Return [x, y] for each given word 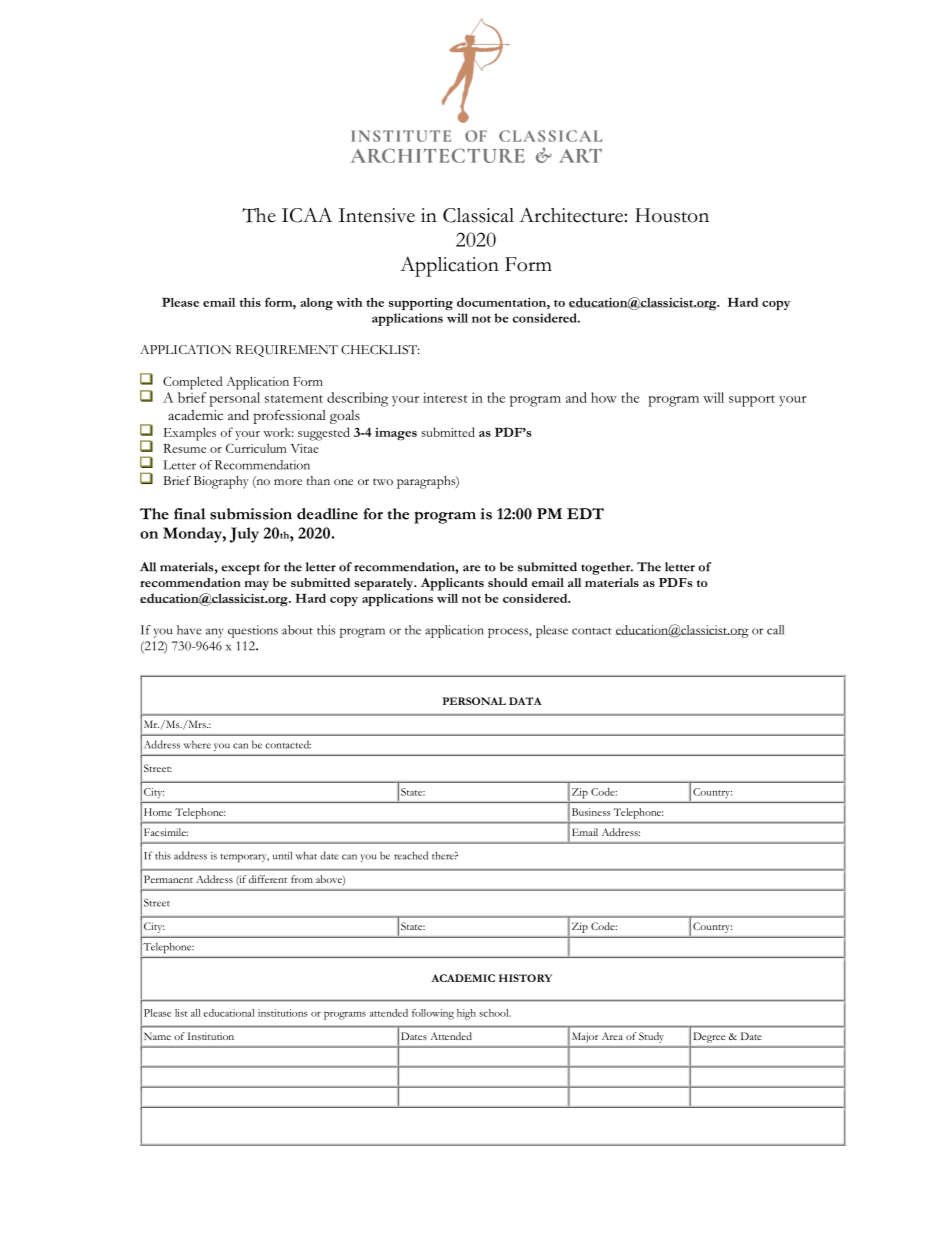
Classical [478, 215]
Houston [672, 215]
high [466, 1014]
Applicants [452, 584]
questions [253, 631]
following [433, 1014]
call [775, 630]
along [317, 304]
